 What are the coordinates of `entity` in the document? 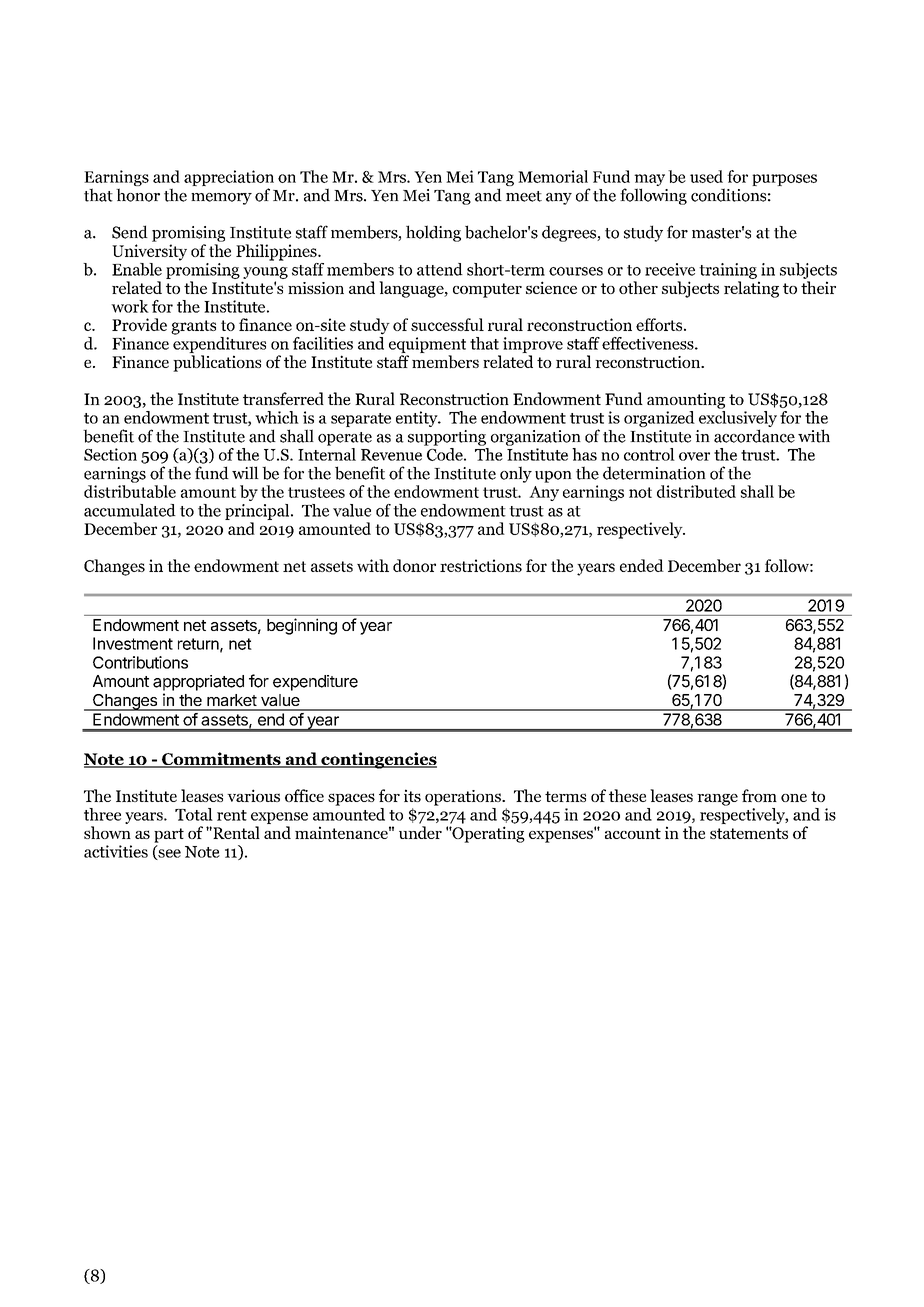 It's located at (418, 419).
